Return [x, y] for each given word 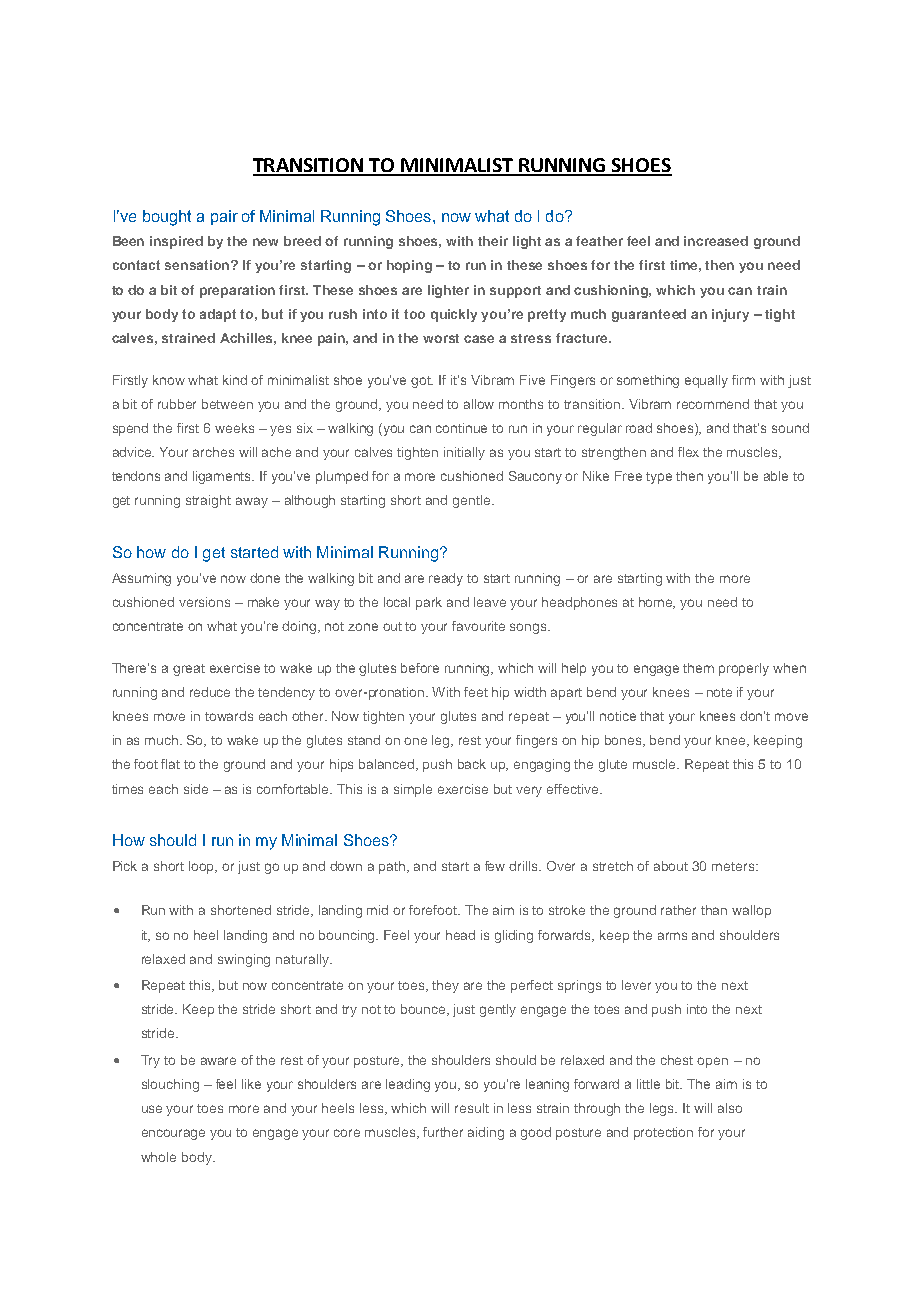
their [493, 241]
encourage [173, 1134]
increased [716, 241]
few [495, 866]
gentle [471, 501]
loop [203, 867]
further [443, 1132]
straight [208, 501]
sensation [198, 265]
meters [734, 866]
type [659, 478]
